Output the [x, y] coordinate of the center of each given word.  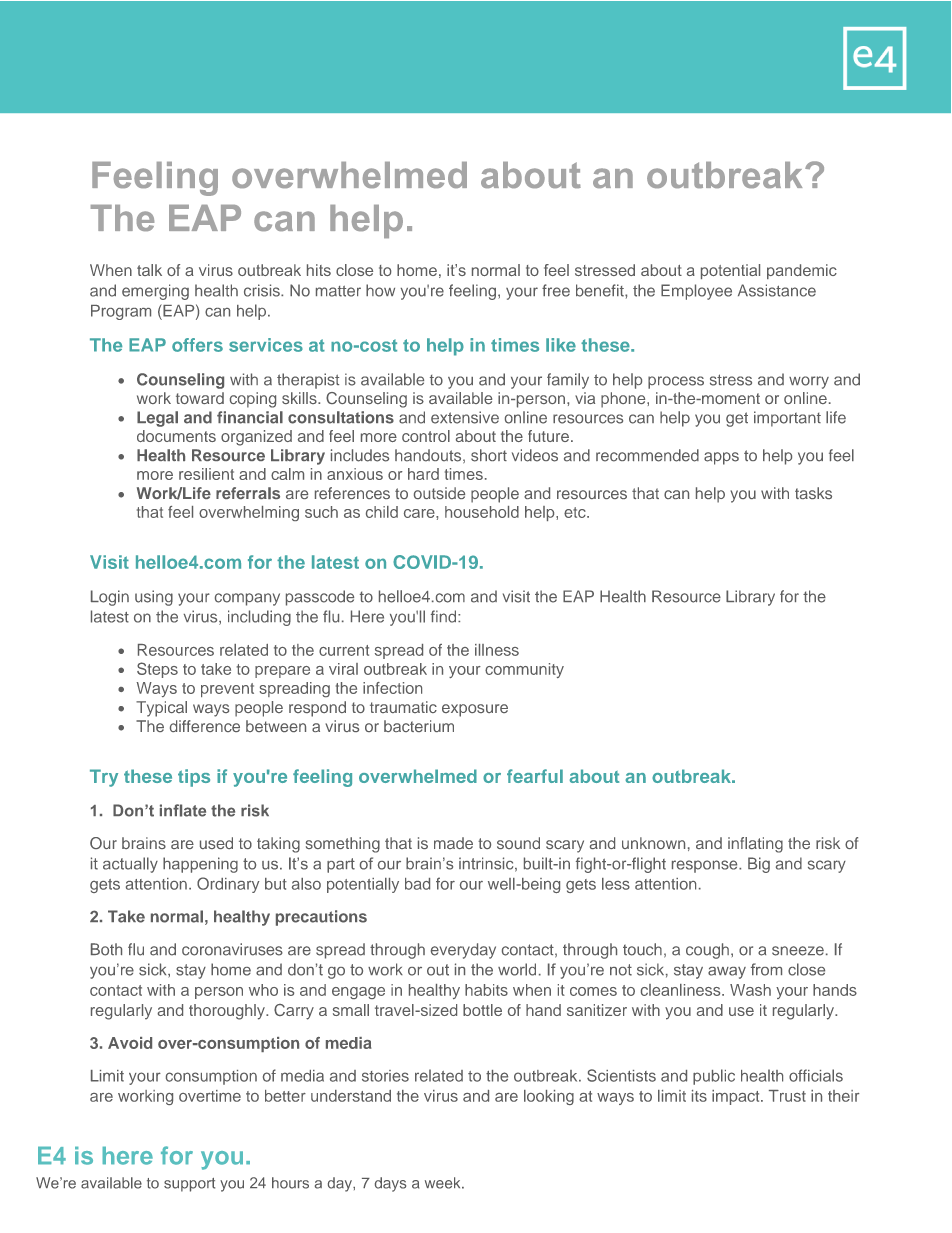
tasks [813, 493]
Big [759, 865]
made [453, 843]
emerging [155, 292]
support [189, 1185]
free [556, 290]
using [154, 598]
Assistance [777, 290]
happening [200, 865]
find [445, 616]
